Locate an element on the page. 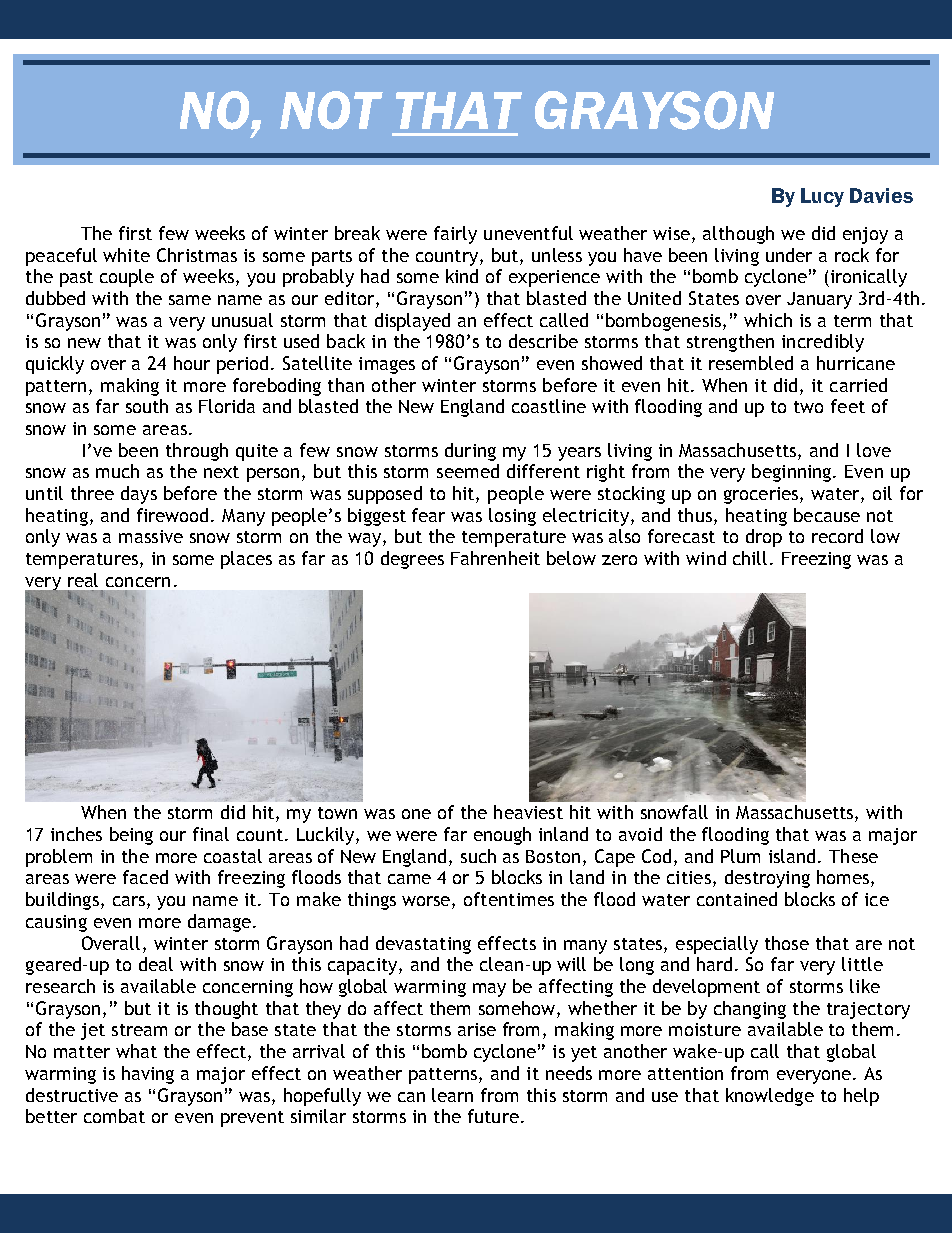 The image size is (952, 1233). chill is located at coordinates (750, 558).
